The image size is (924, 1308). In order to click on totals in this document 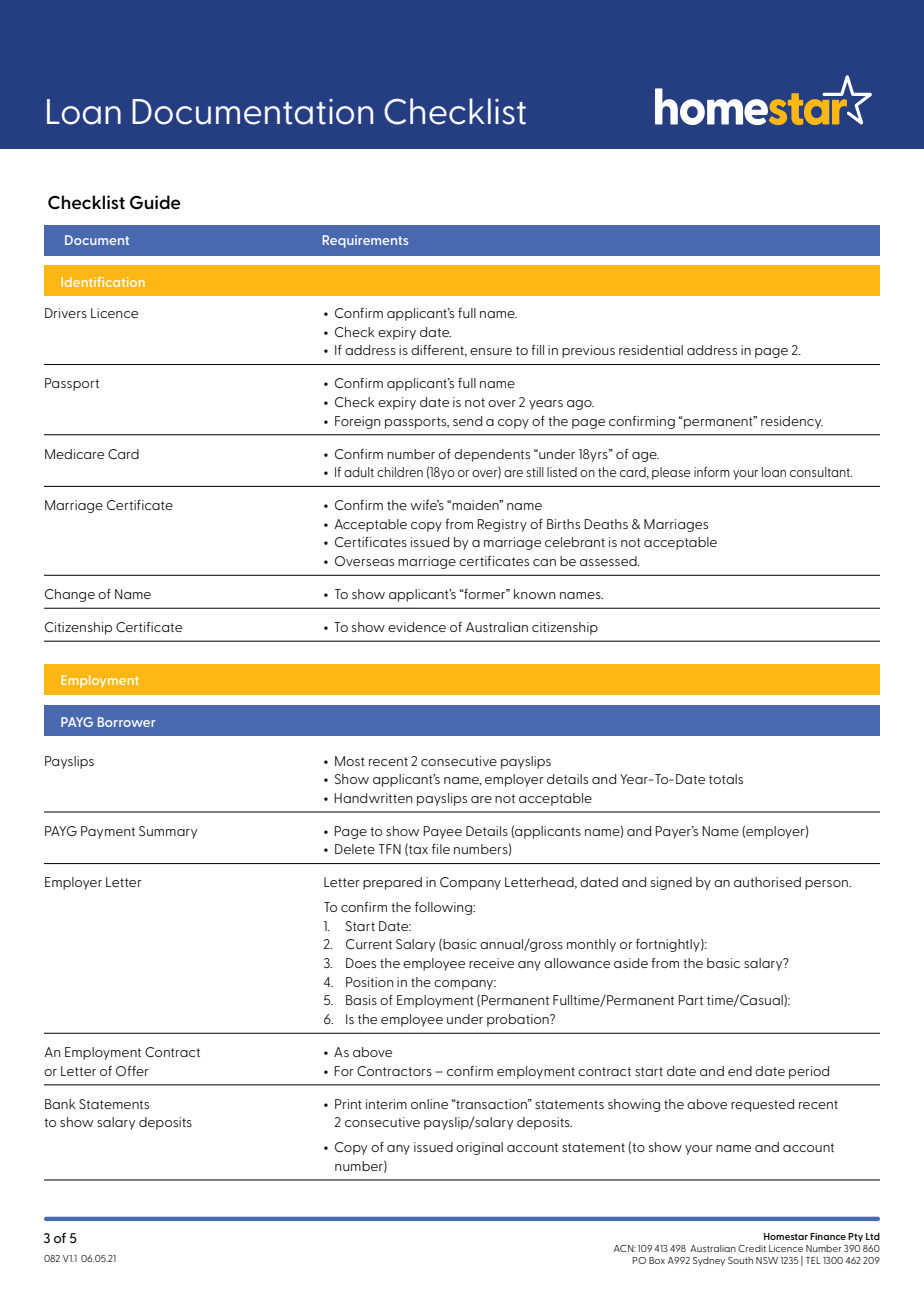, I will do `click(726, 779)`.
